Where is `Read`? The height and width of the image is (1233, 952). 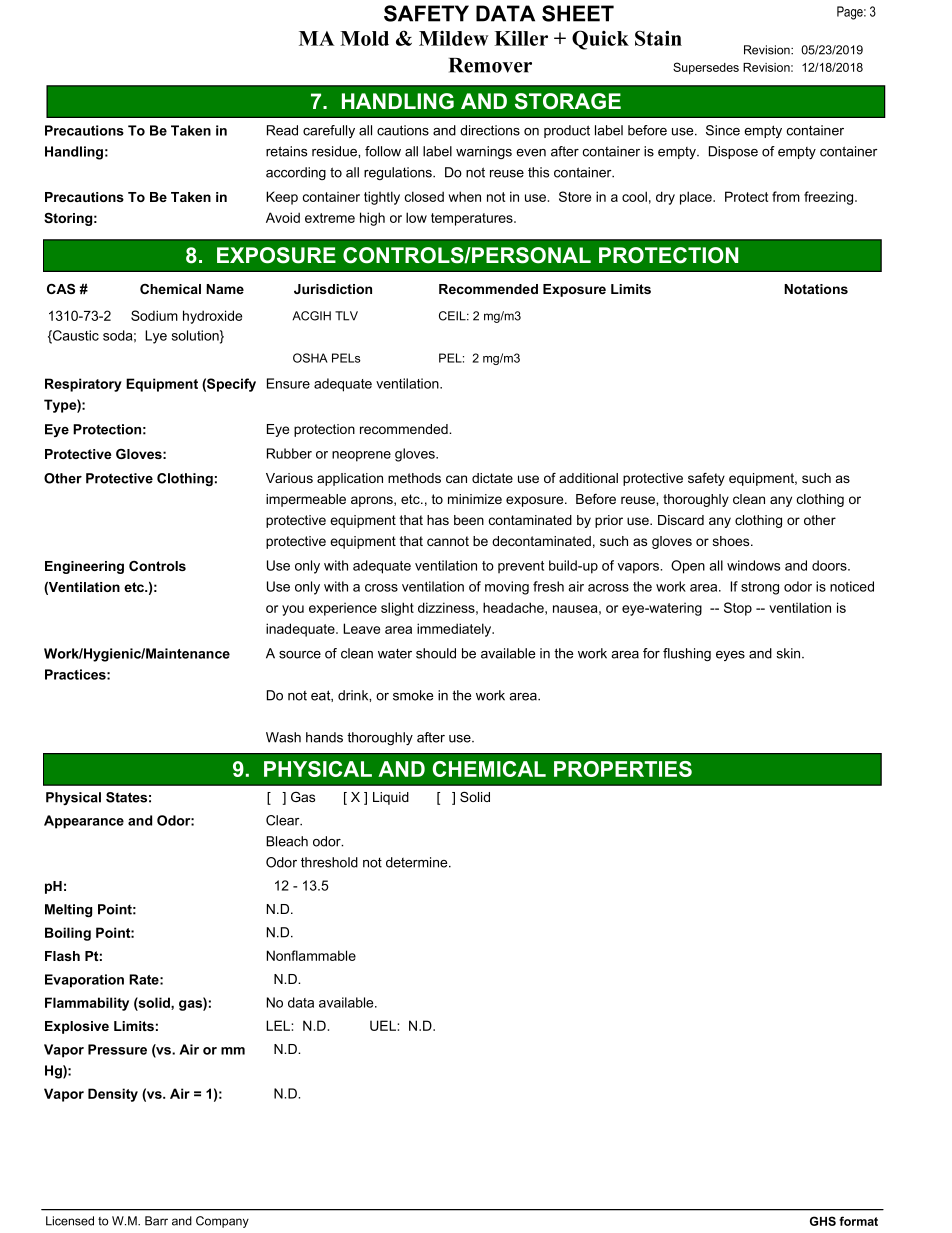
Read is located at coordinates (282, 130).
